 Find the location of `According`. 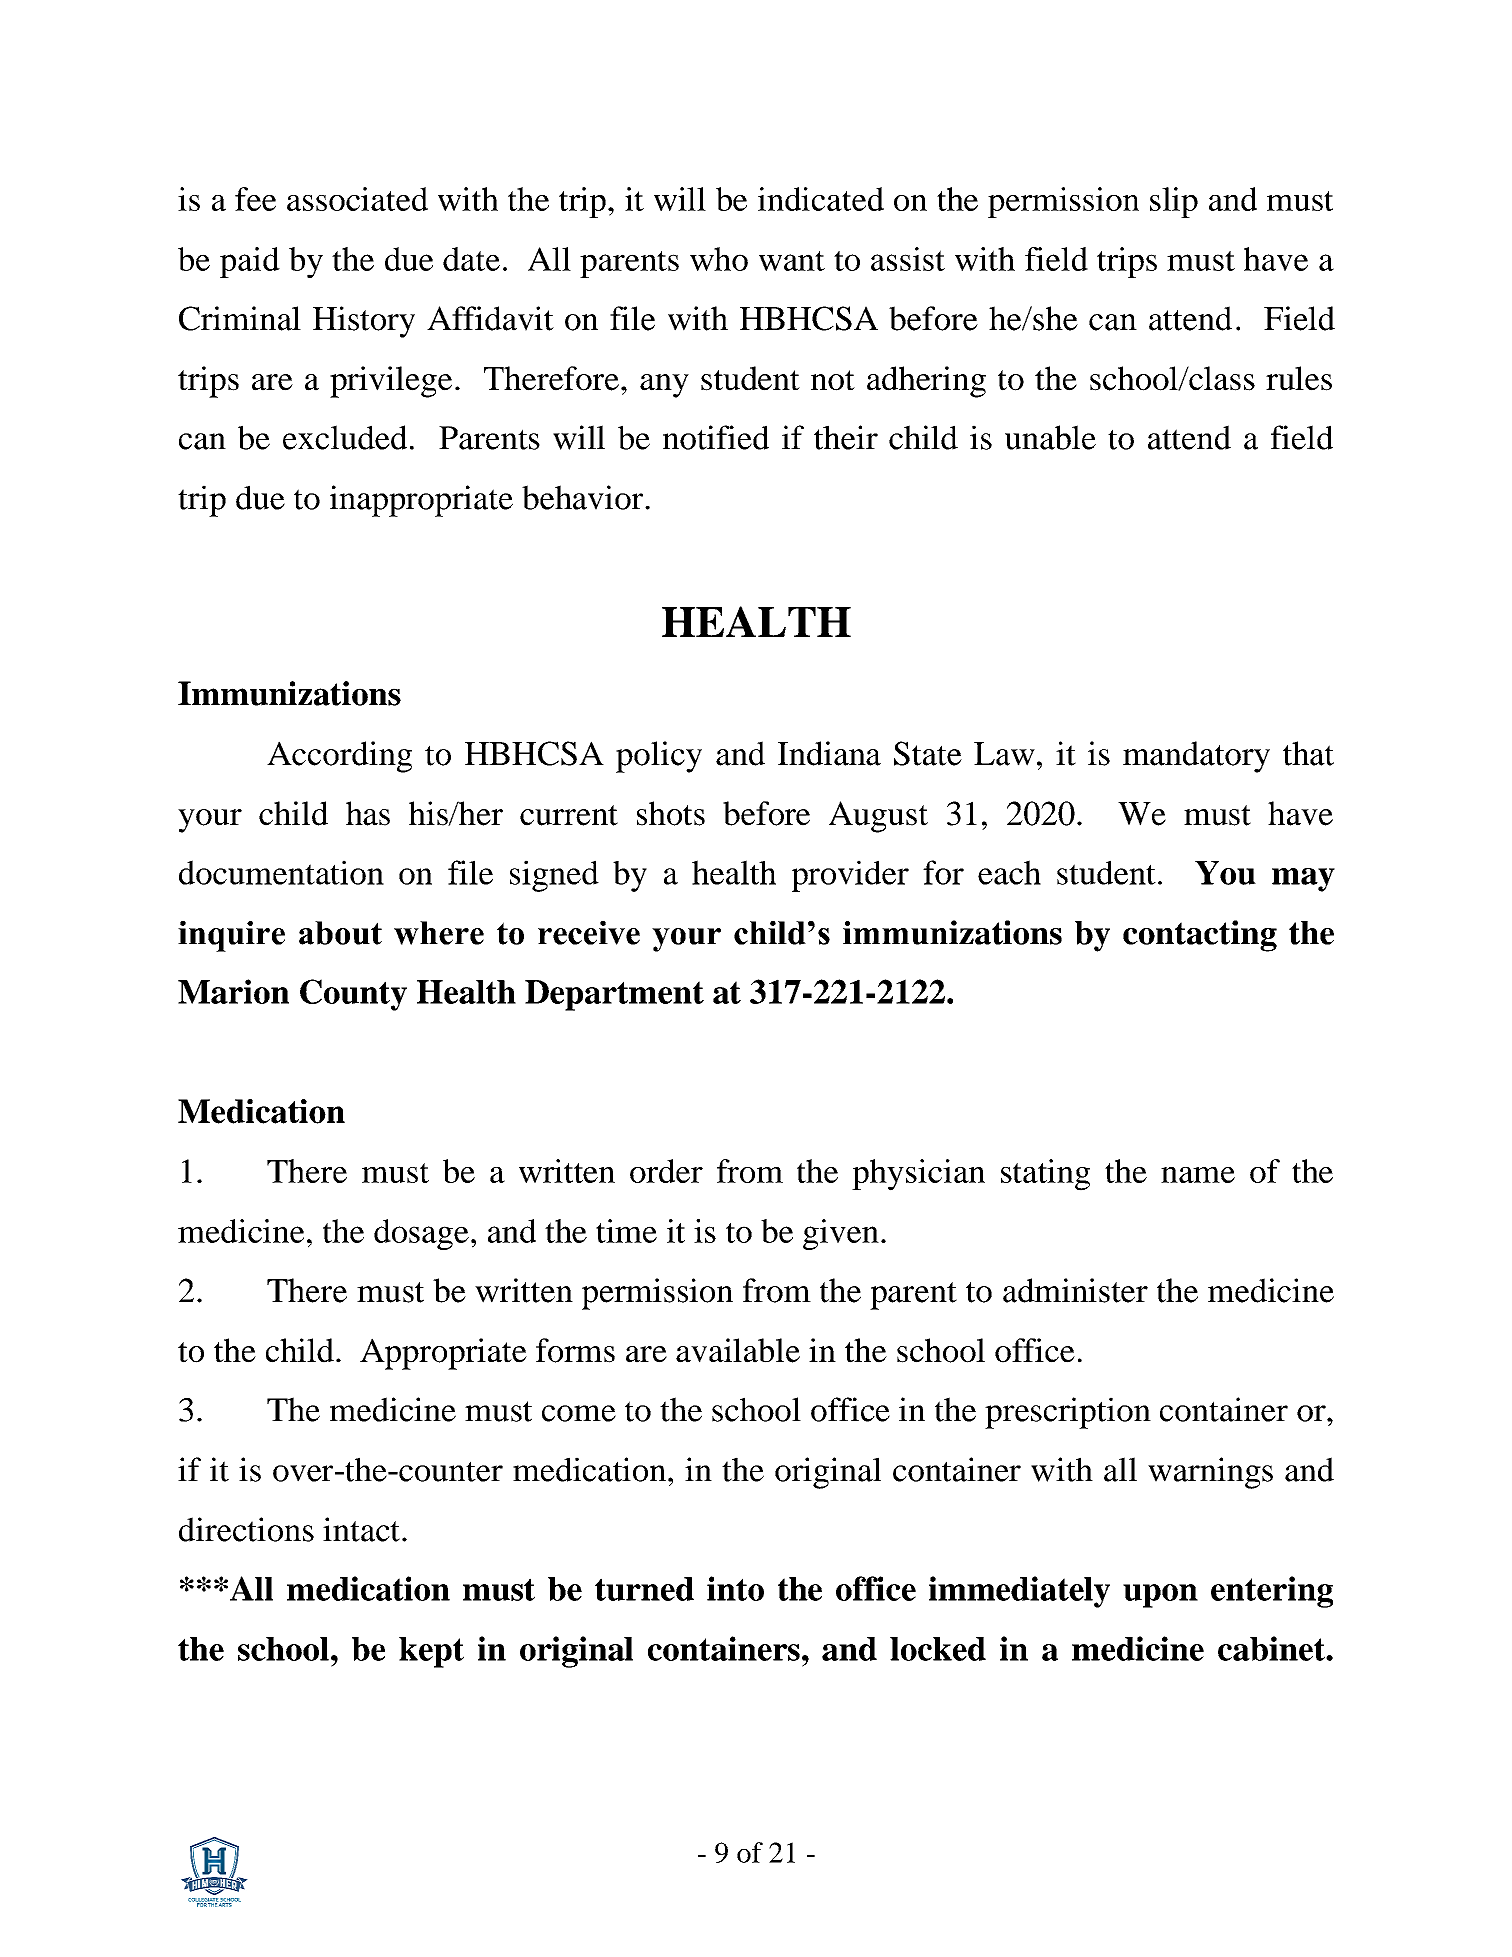

According is located at coordinates (339, 757).
